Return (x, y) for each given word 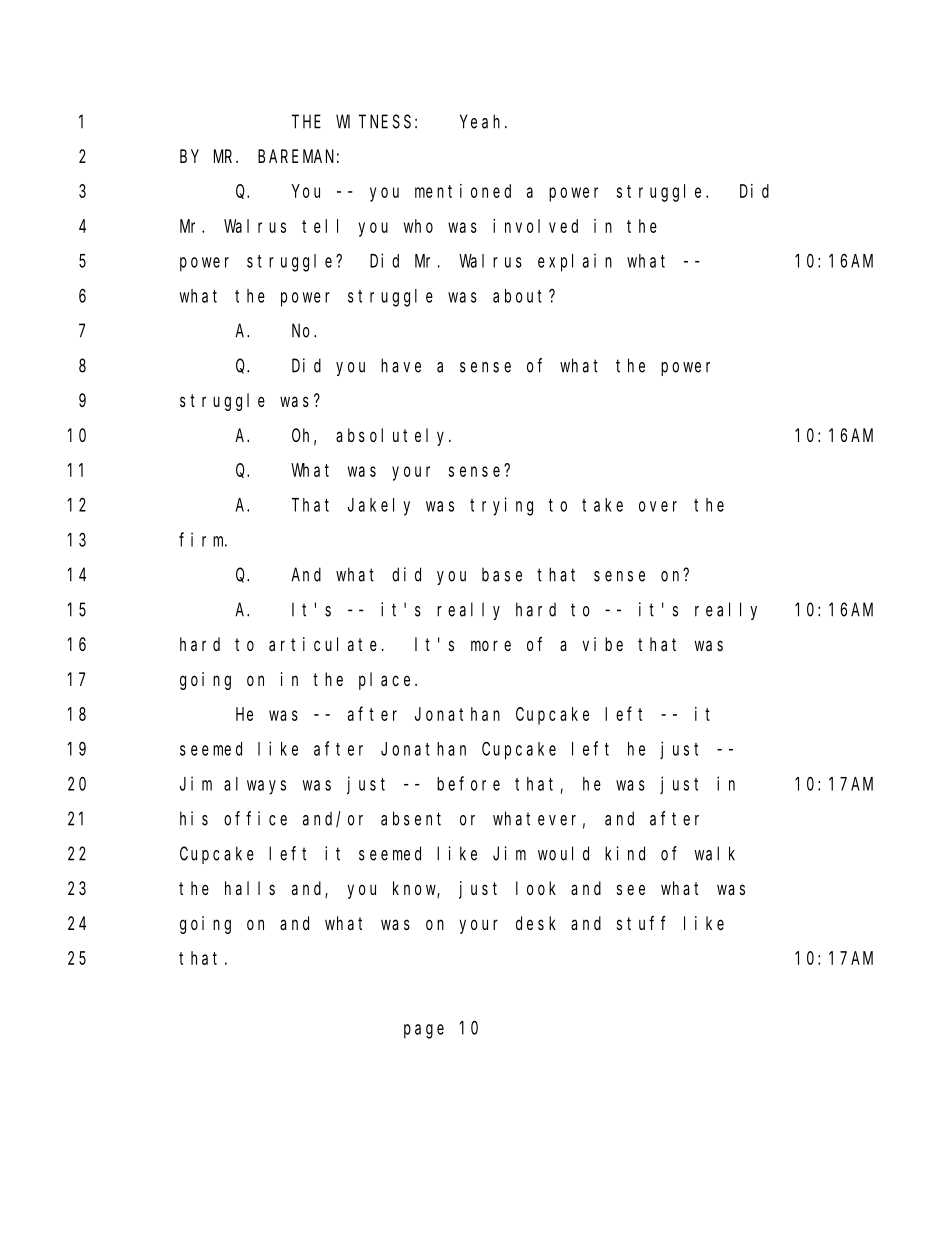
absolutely (393, 437)
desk (536, 923)
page (424, 1031)
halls (250, 888)
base (502, 574)
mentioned (463, 191)
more (491, 645)
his (194, 818)
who (418, 226)
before (468, 783)
